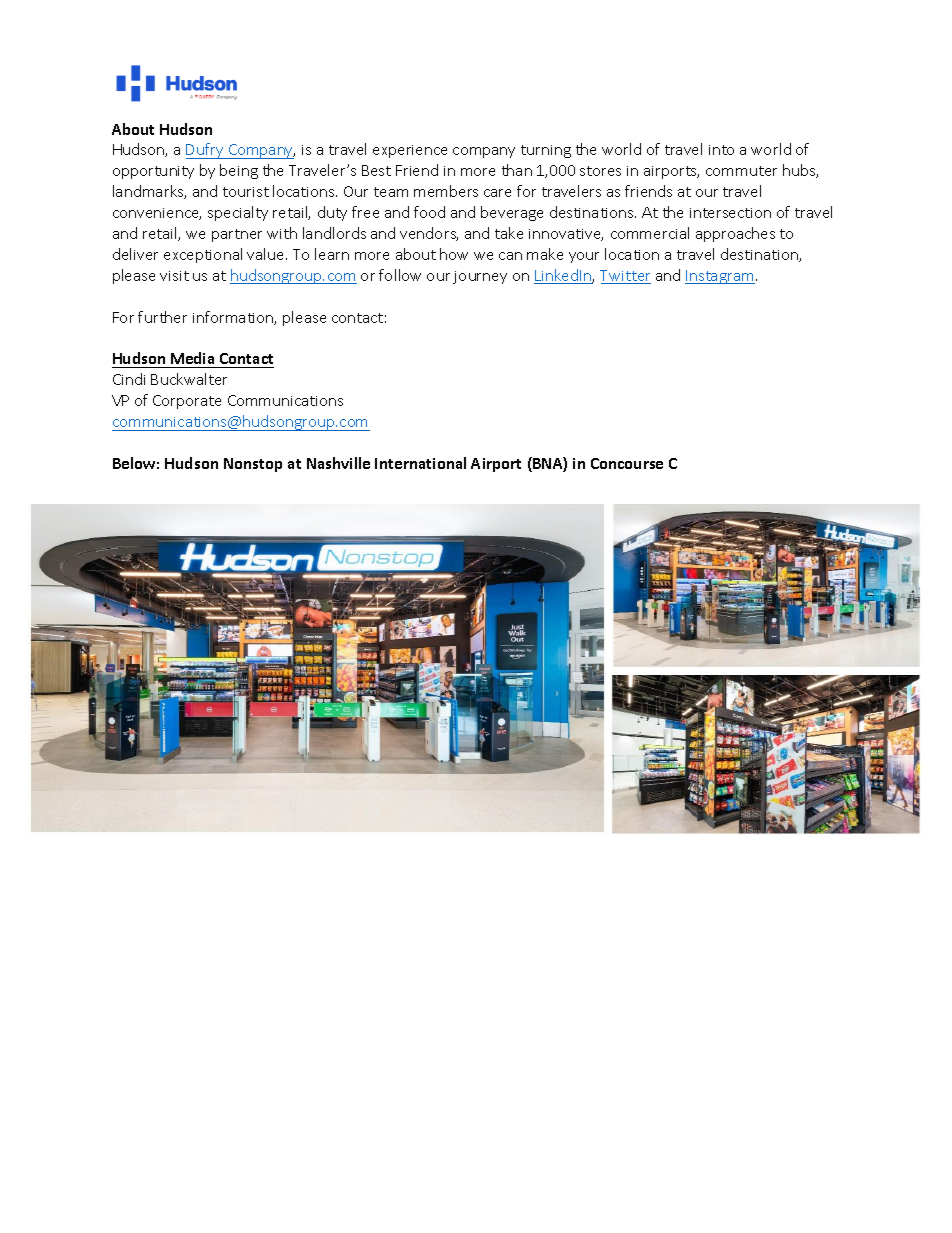  Describe the element at coordinates (454, 254) in the page. I see `how` at that location.
